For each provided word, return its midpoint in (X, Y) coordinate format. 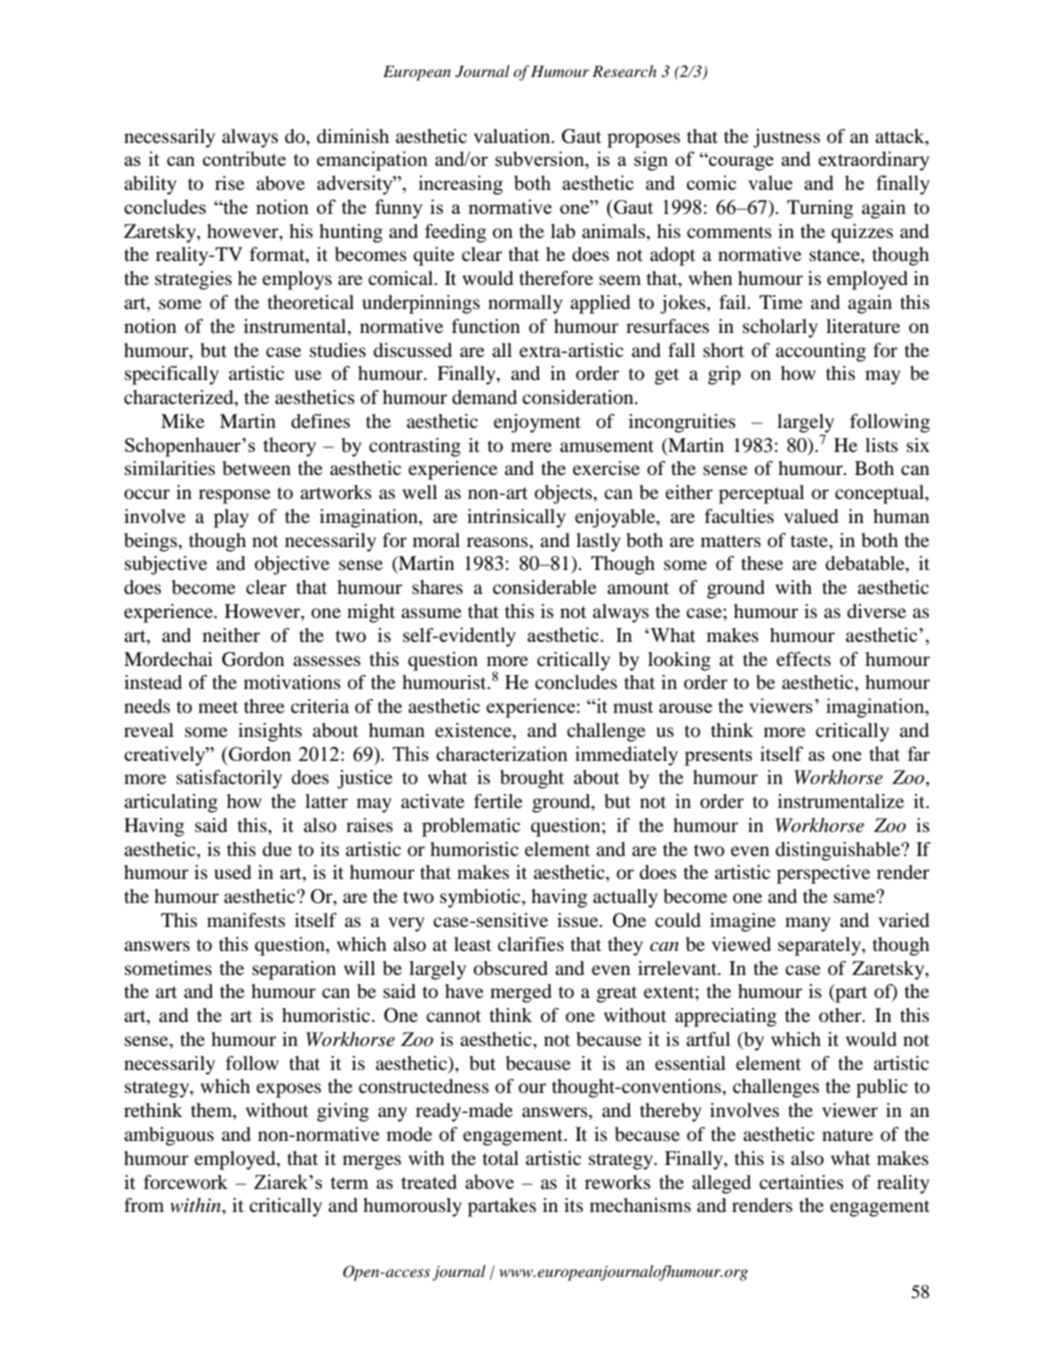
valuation (513, 136)
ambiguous (169, 1136)
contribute (244, 158)
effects (803, 659)
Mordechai (168, 659)
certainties (801, 1182)
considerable (545, 587)
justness (786, 138)
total (500, 1158)
